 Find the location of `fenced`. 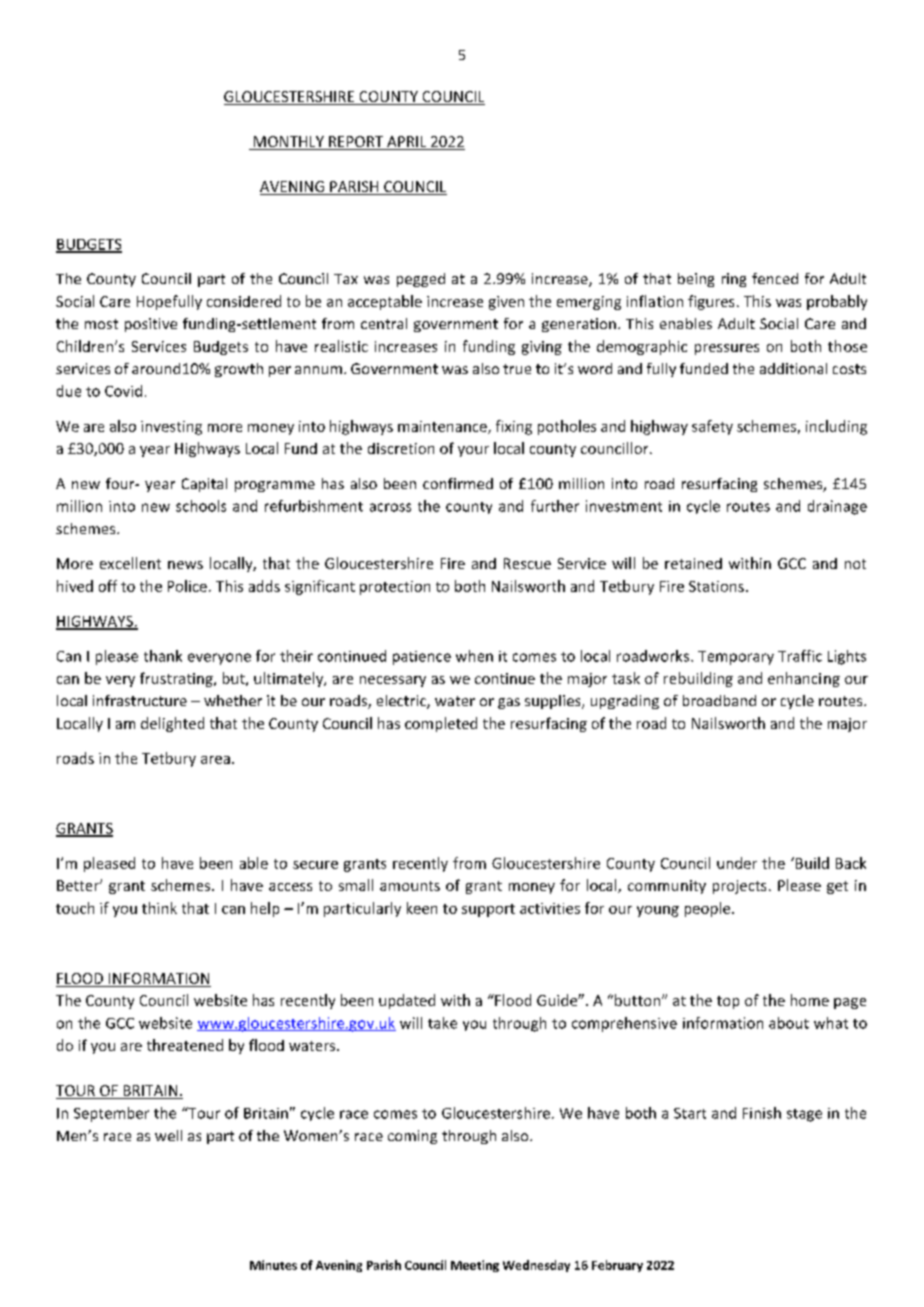

fenced is located at coordinates (775, 278).
